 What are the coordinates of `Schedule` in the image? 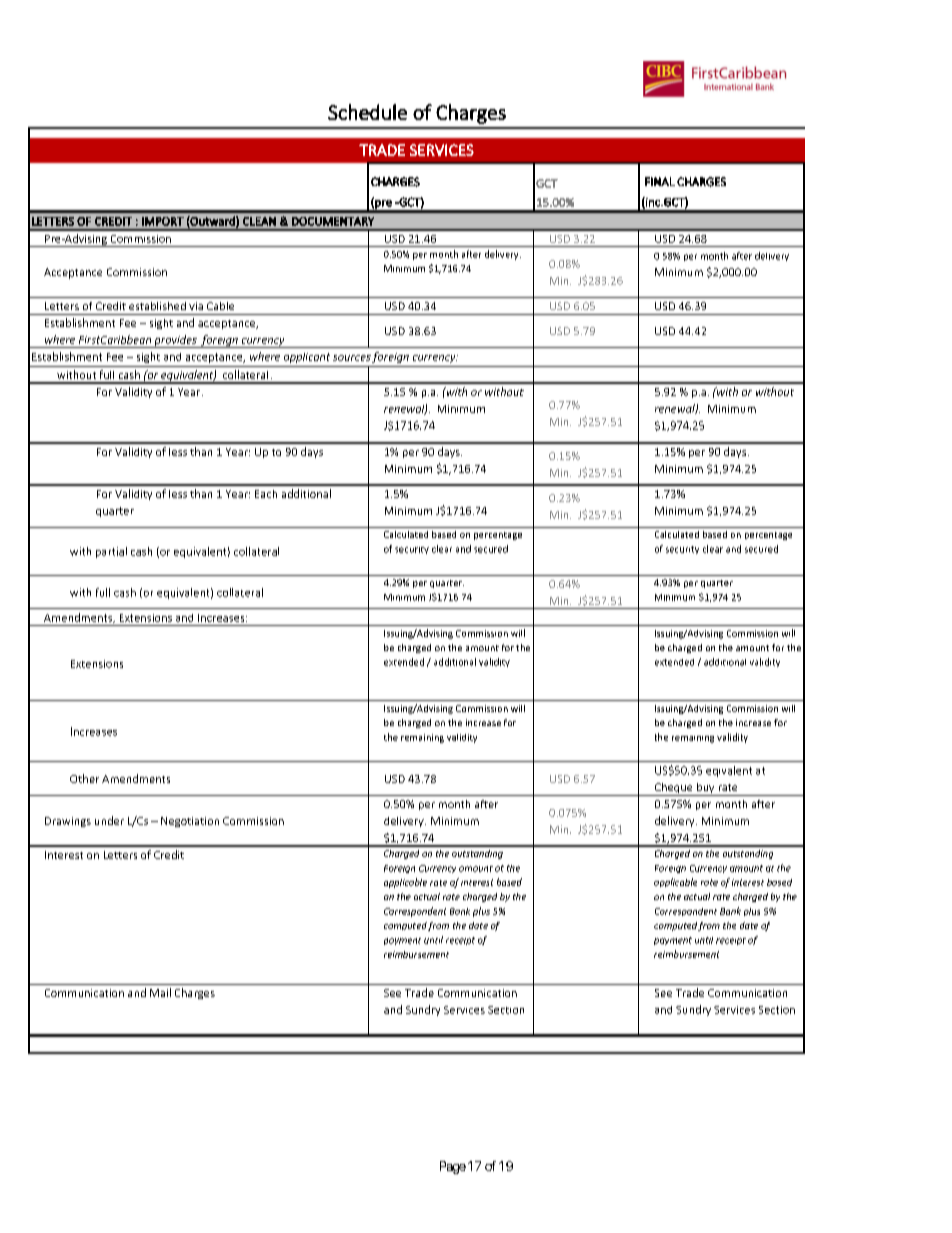 It's located at (367, 112).
